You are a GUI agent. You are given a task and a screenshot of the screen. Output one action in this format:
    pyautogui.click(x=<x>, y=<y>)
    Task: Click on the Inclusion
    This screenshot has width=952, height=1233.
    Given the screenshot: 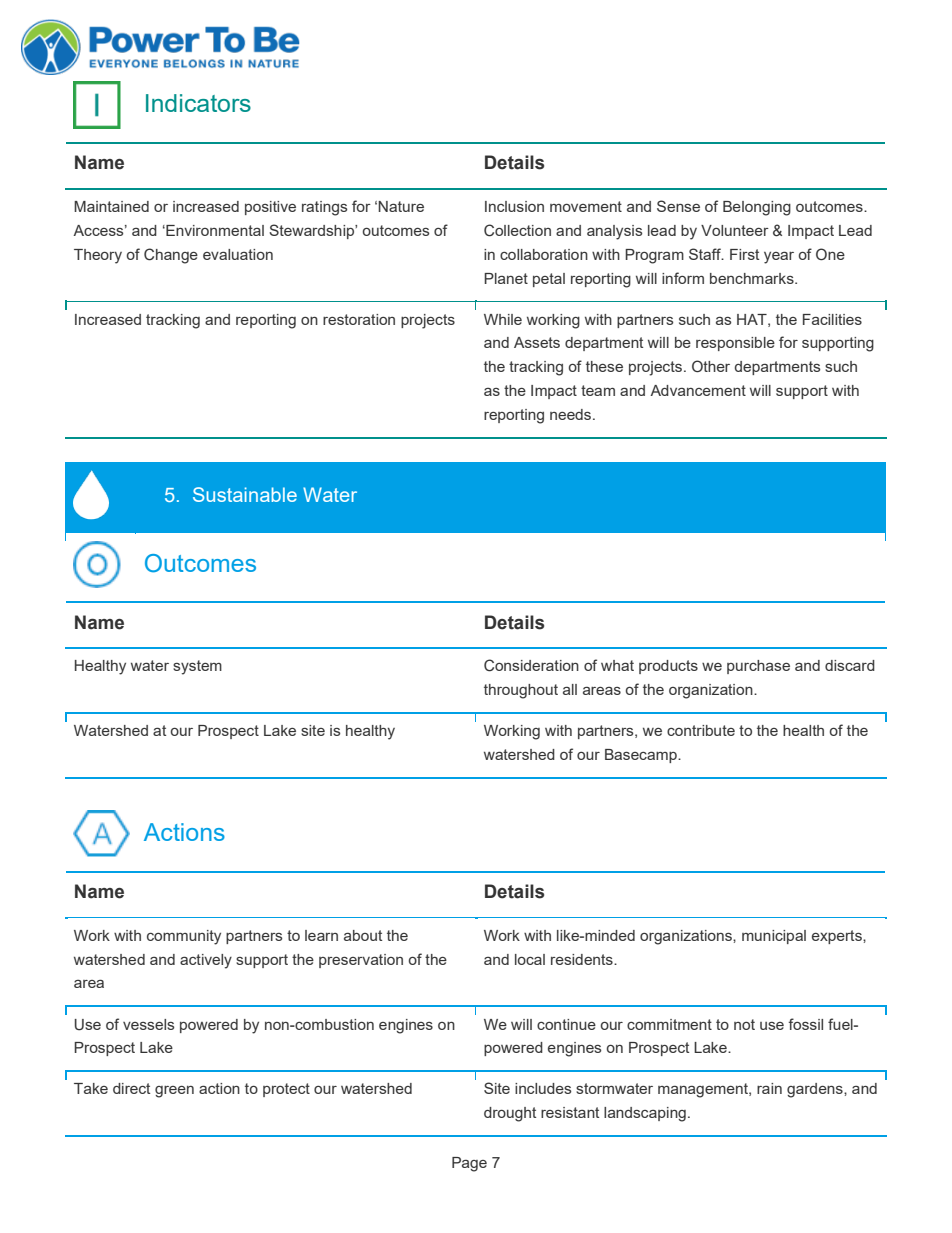 What is the action you would take?
    pyautogui.click(x=514, y=206)
